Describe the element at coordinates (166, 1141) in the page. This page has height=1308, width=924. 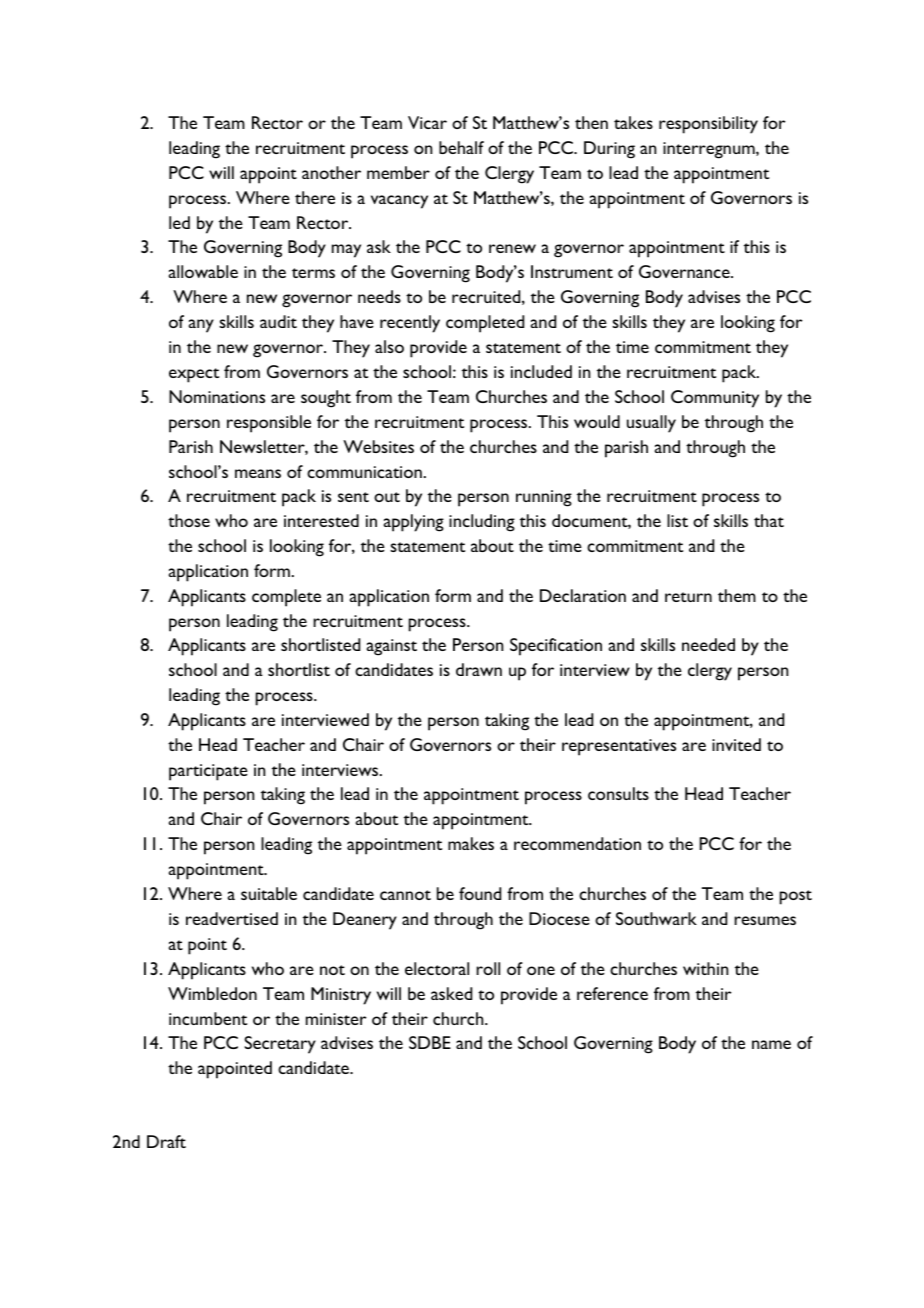
I see `Draft` at that location.
